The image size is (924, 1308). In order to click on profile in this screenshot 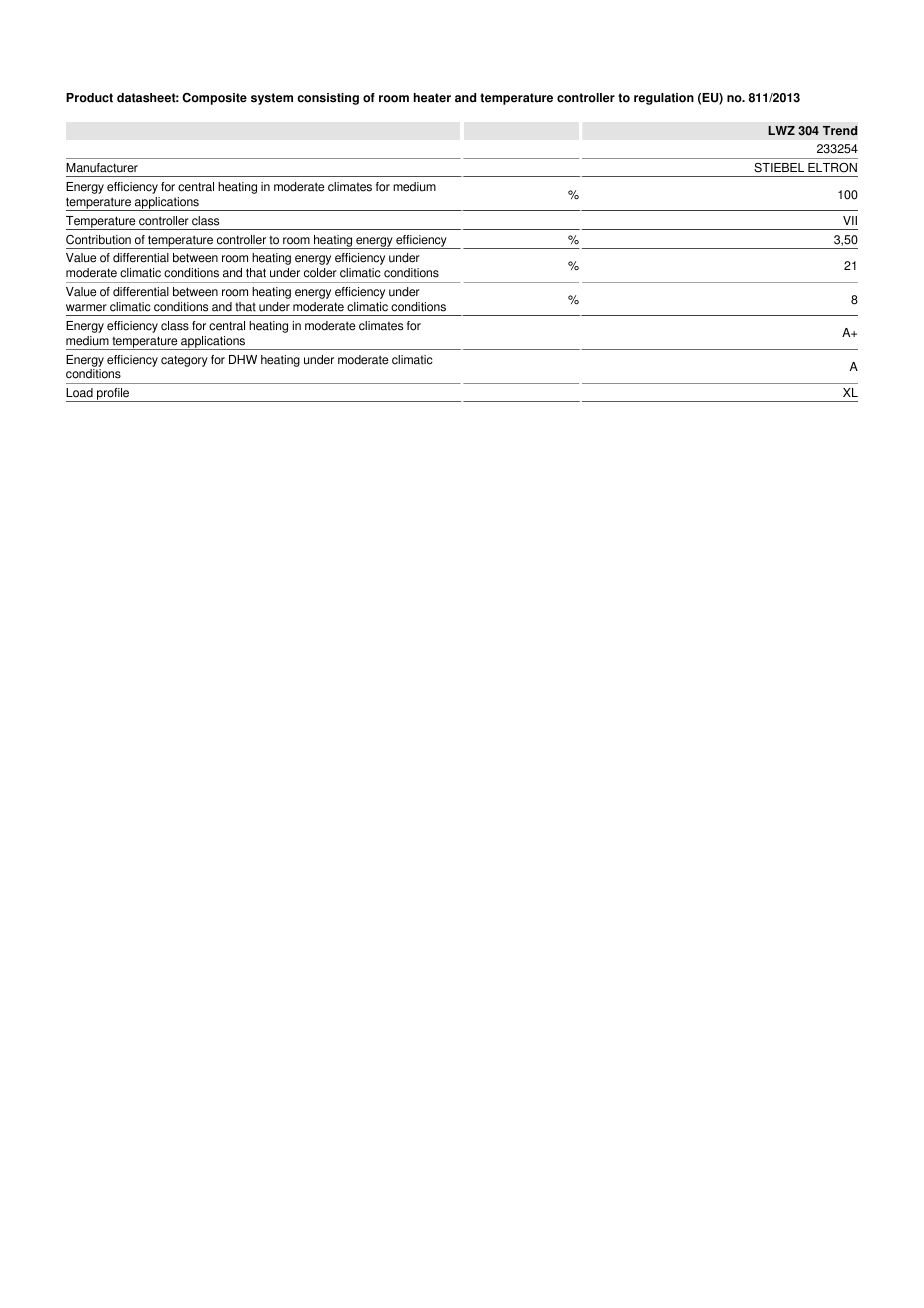, I will do `click(113, 395)`.
